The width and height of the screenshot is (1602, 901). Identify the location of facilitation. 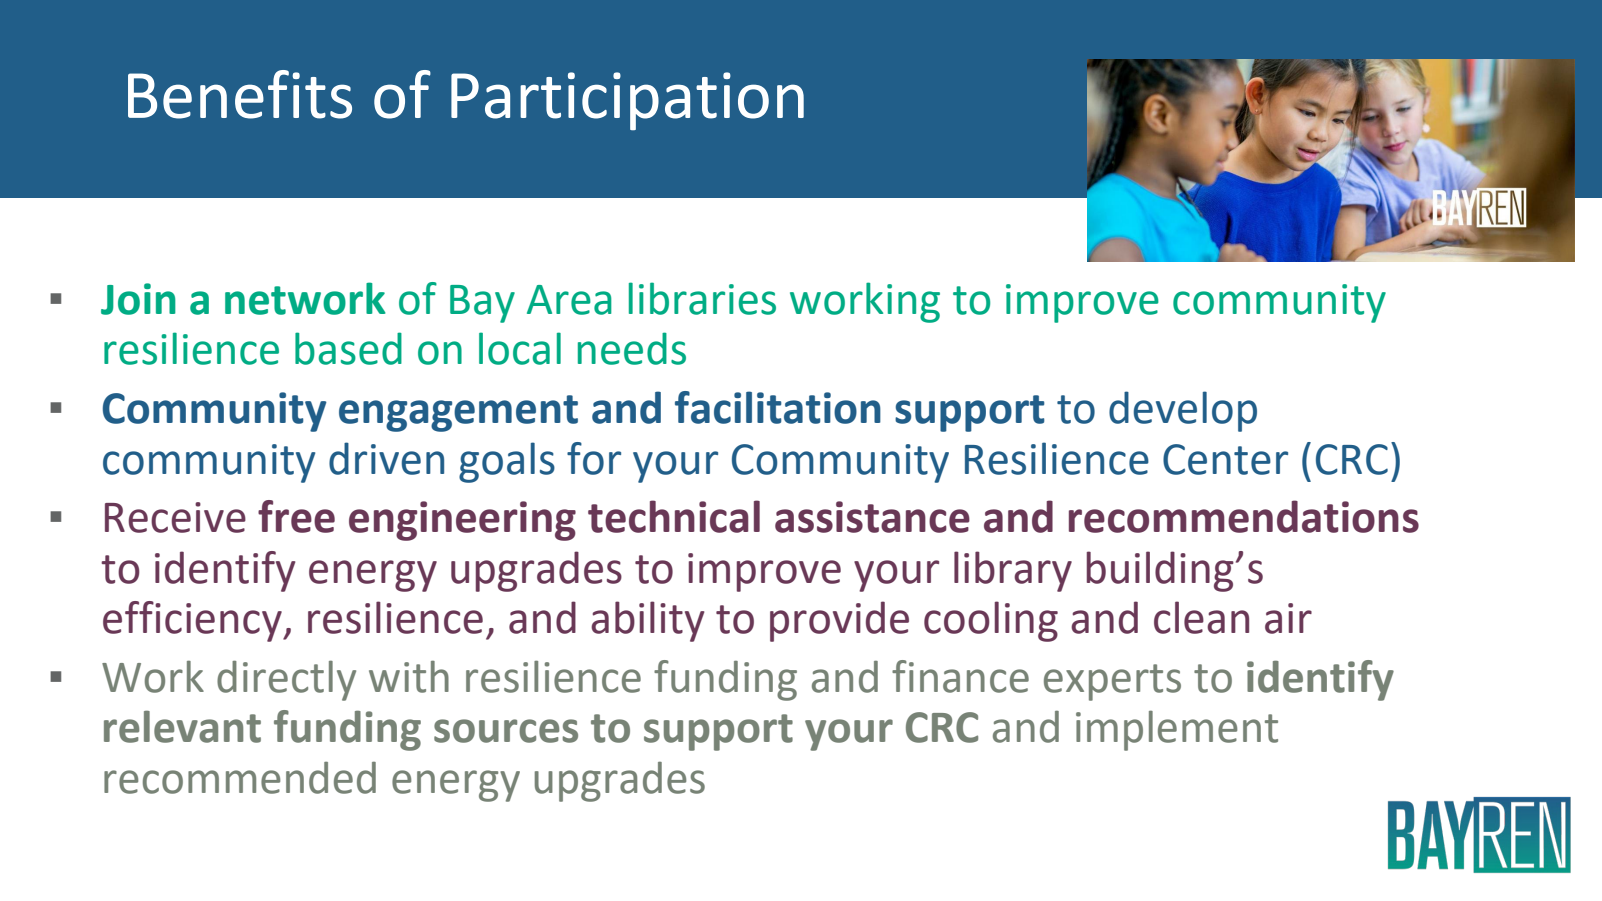
(778, 407).
